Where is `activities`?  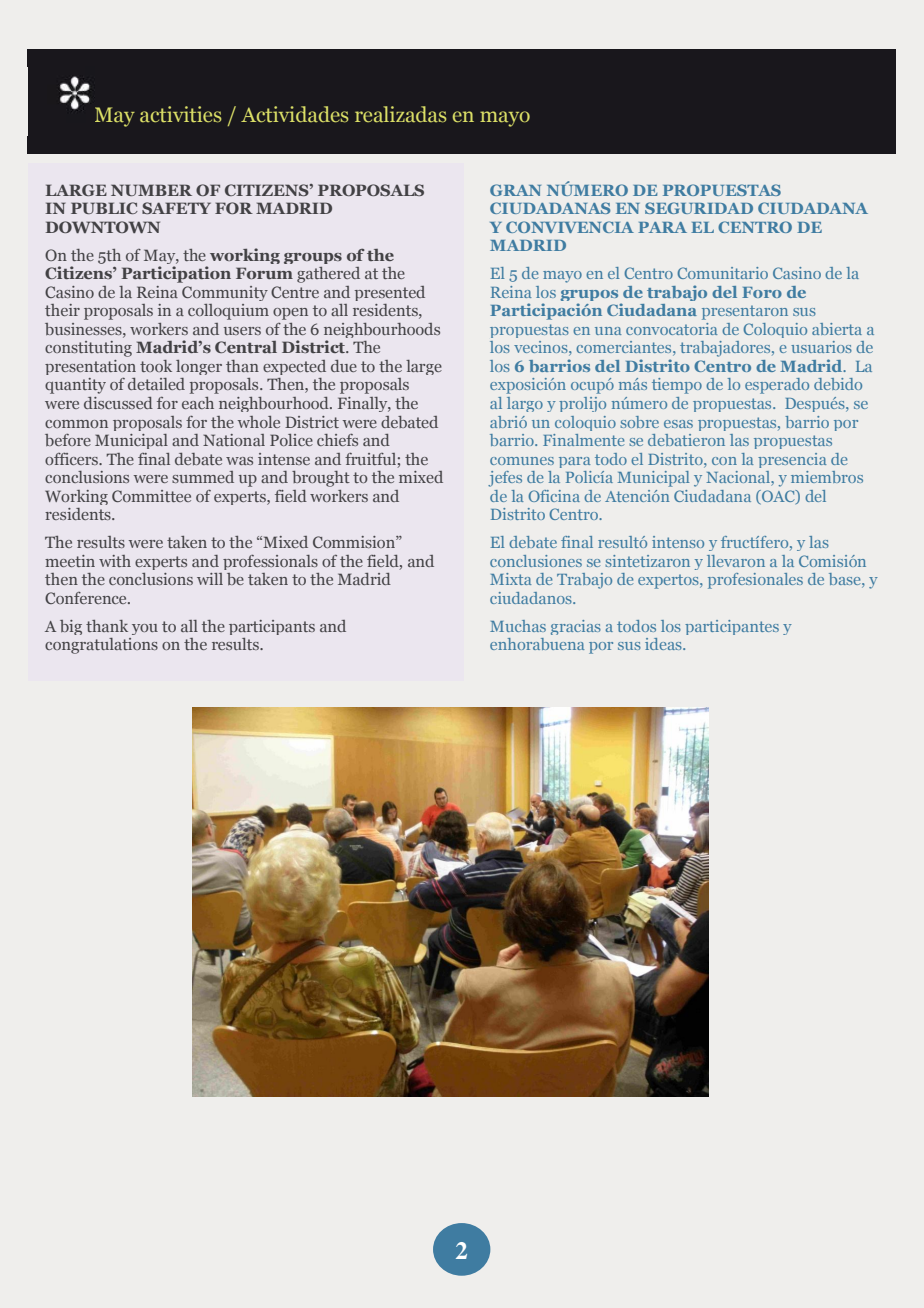
activities is located at coordinates (181, 114).
